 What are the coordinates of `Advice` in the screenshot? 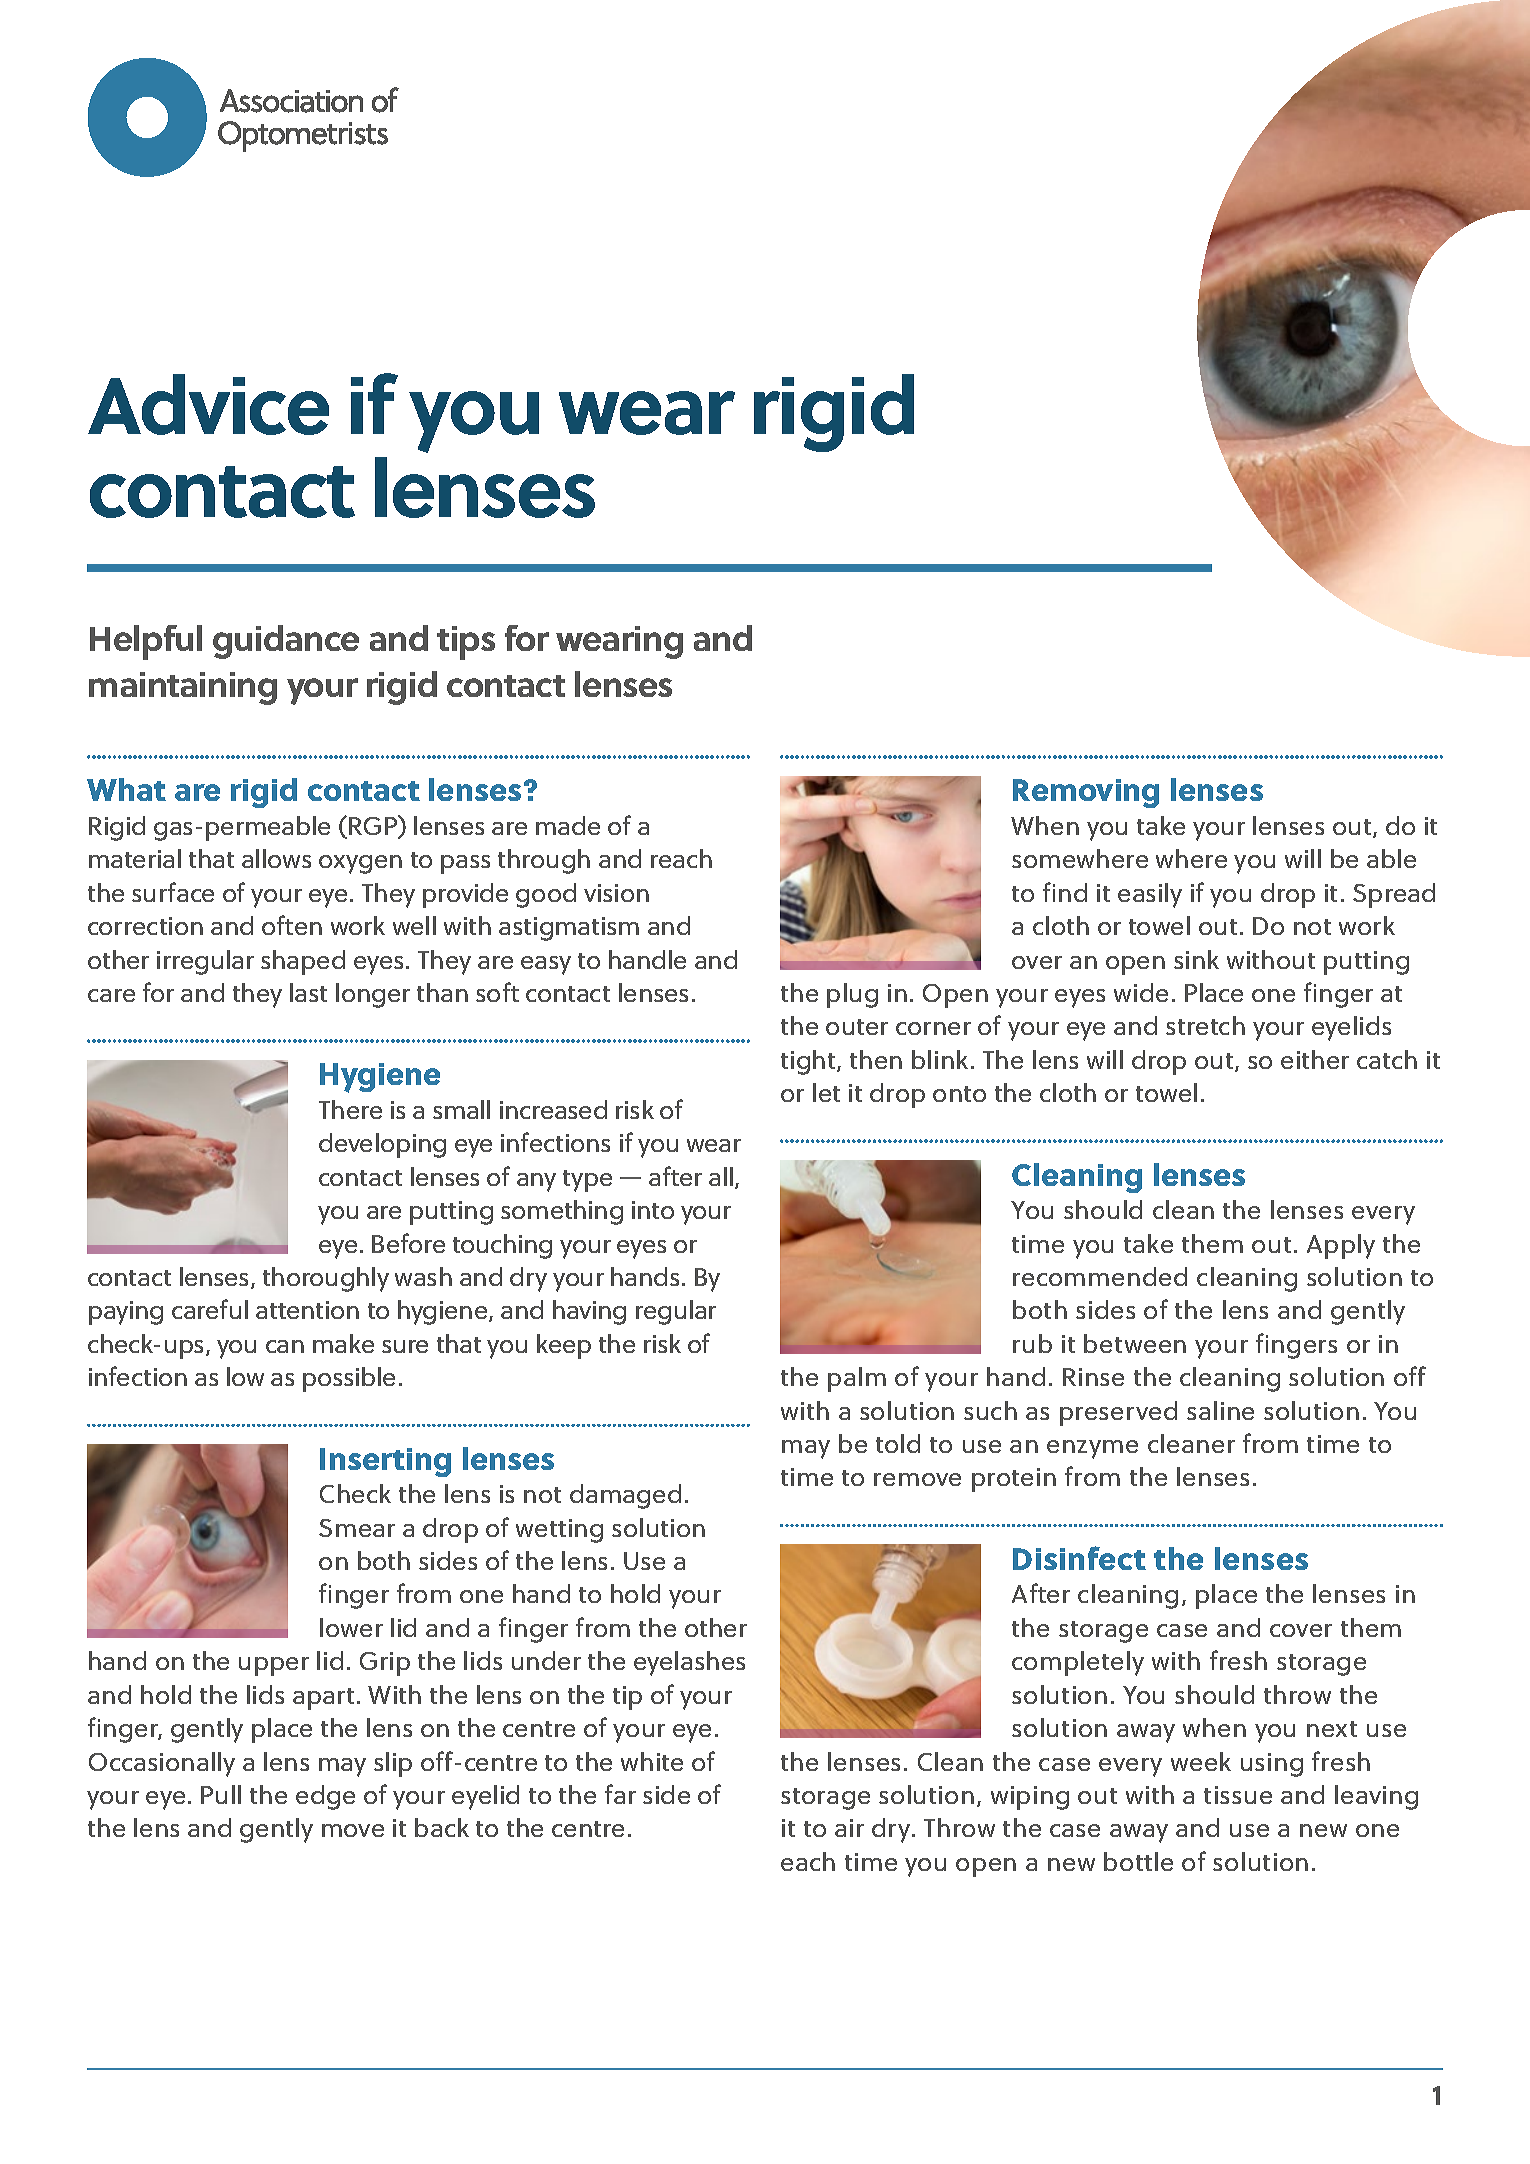 It's located at (208, 404).
